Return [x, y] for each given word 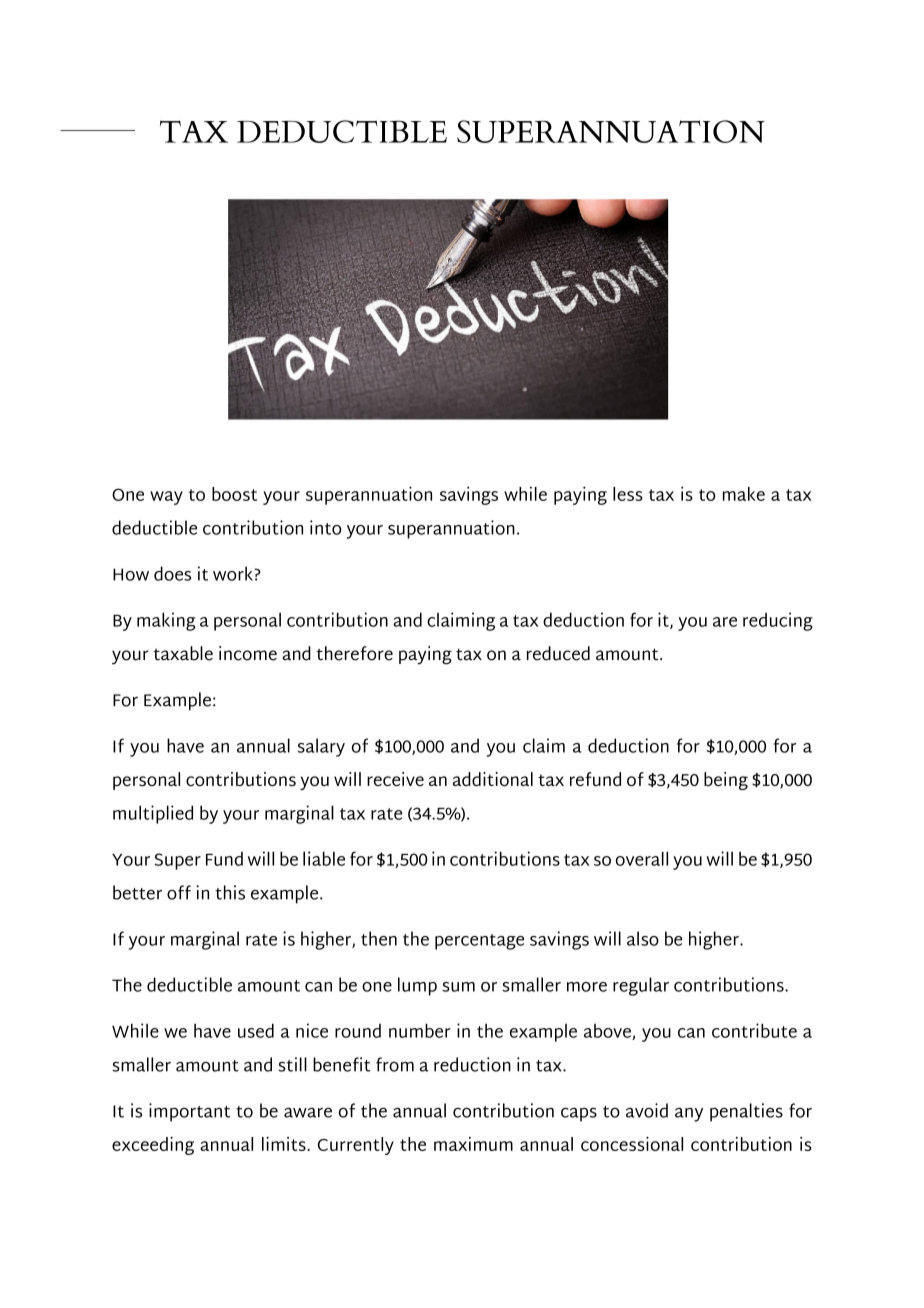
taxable [183, 653]
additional [493, 779]
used [256, 1030]
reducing [778, 621]
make [744, 494]
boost [234, 494]
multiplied [153, 814]
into [325, 527]
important [189, 1112]
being [726, 781]
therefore [354, 653]
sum [458, 987]
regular [641, 986]
